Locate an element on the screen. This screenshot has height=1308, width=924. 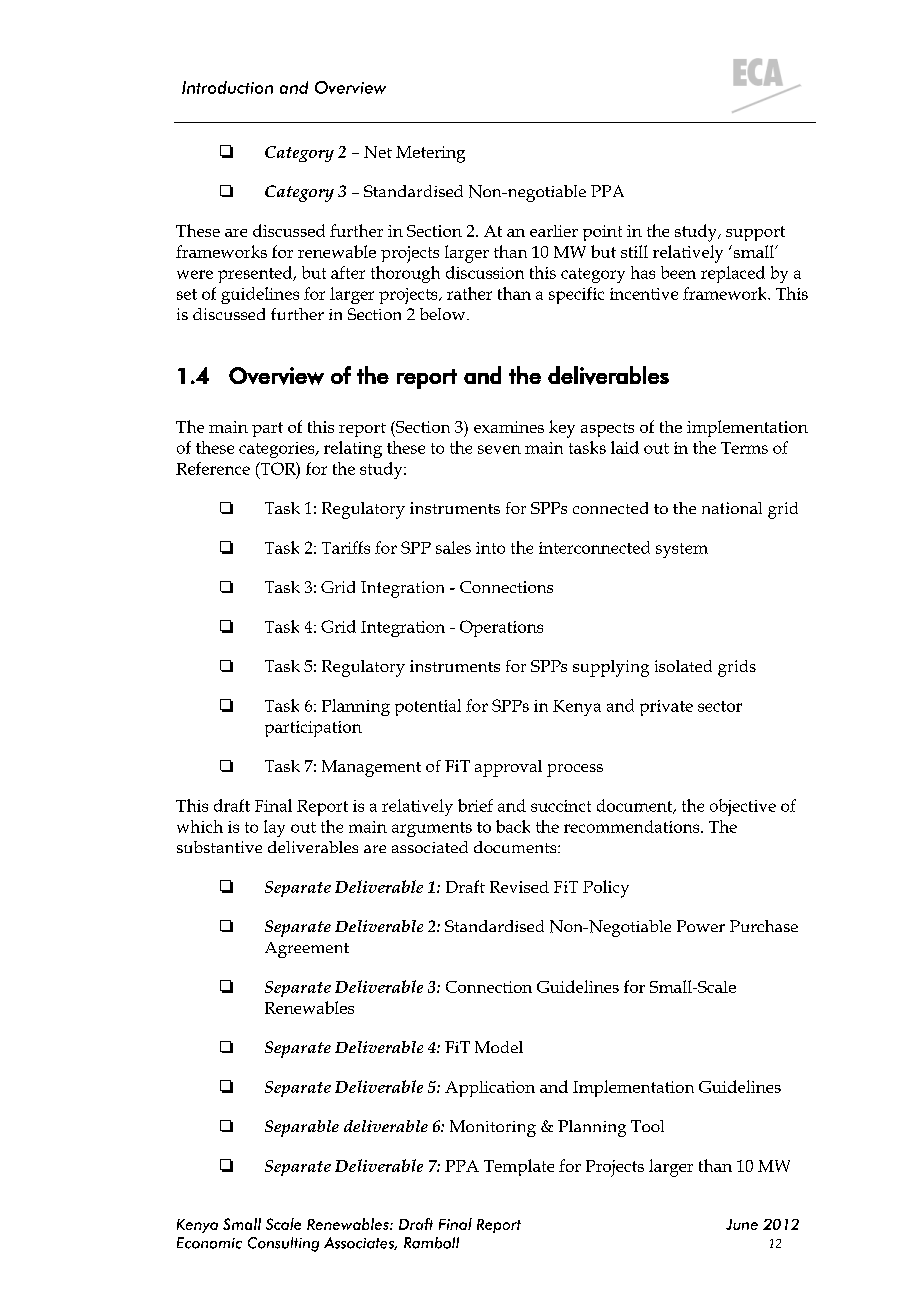
categories is located at coordinates (278, 450).
